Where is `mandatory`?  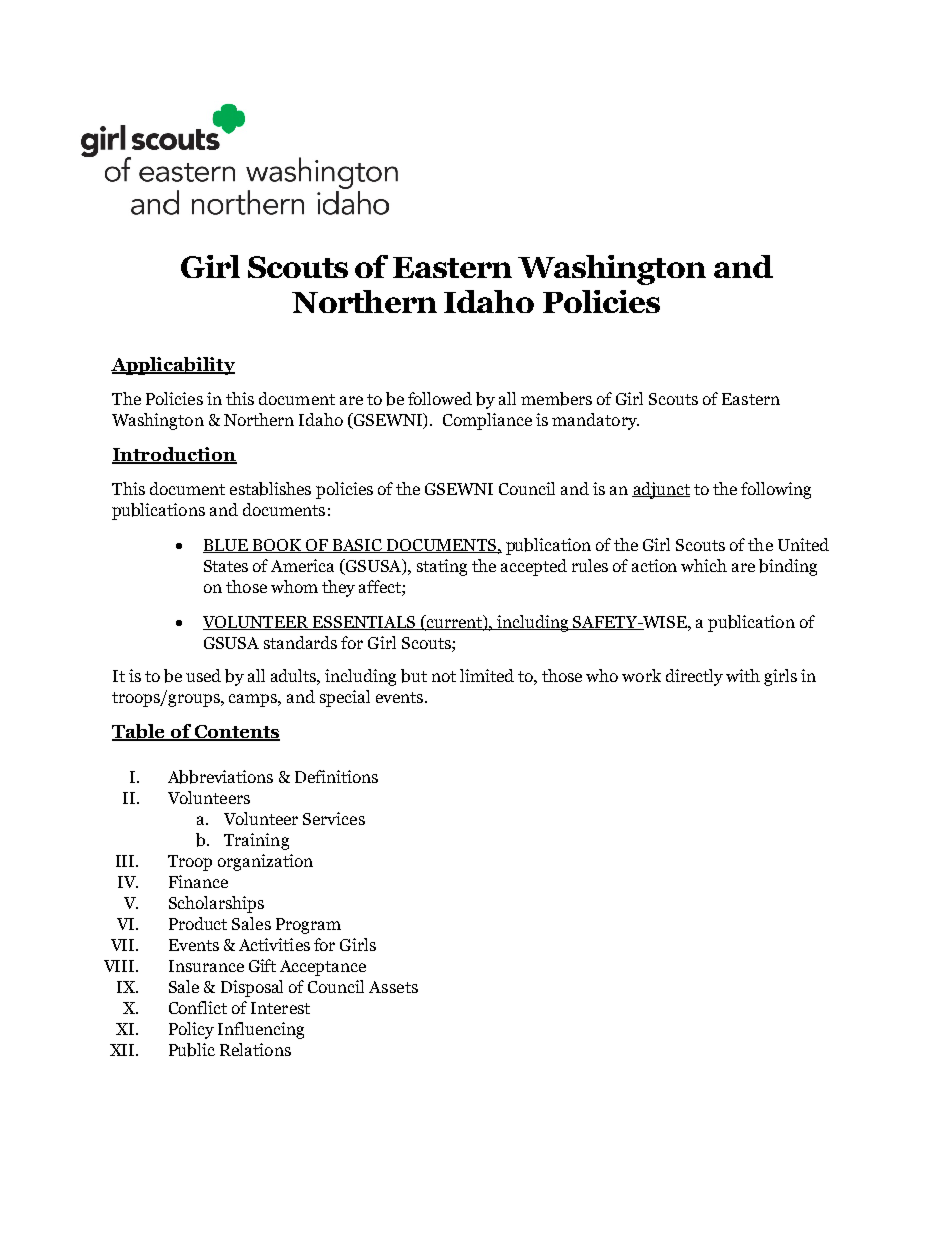
mandatory is located at coordinates (595, 421).
